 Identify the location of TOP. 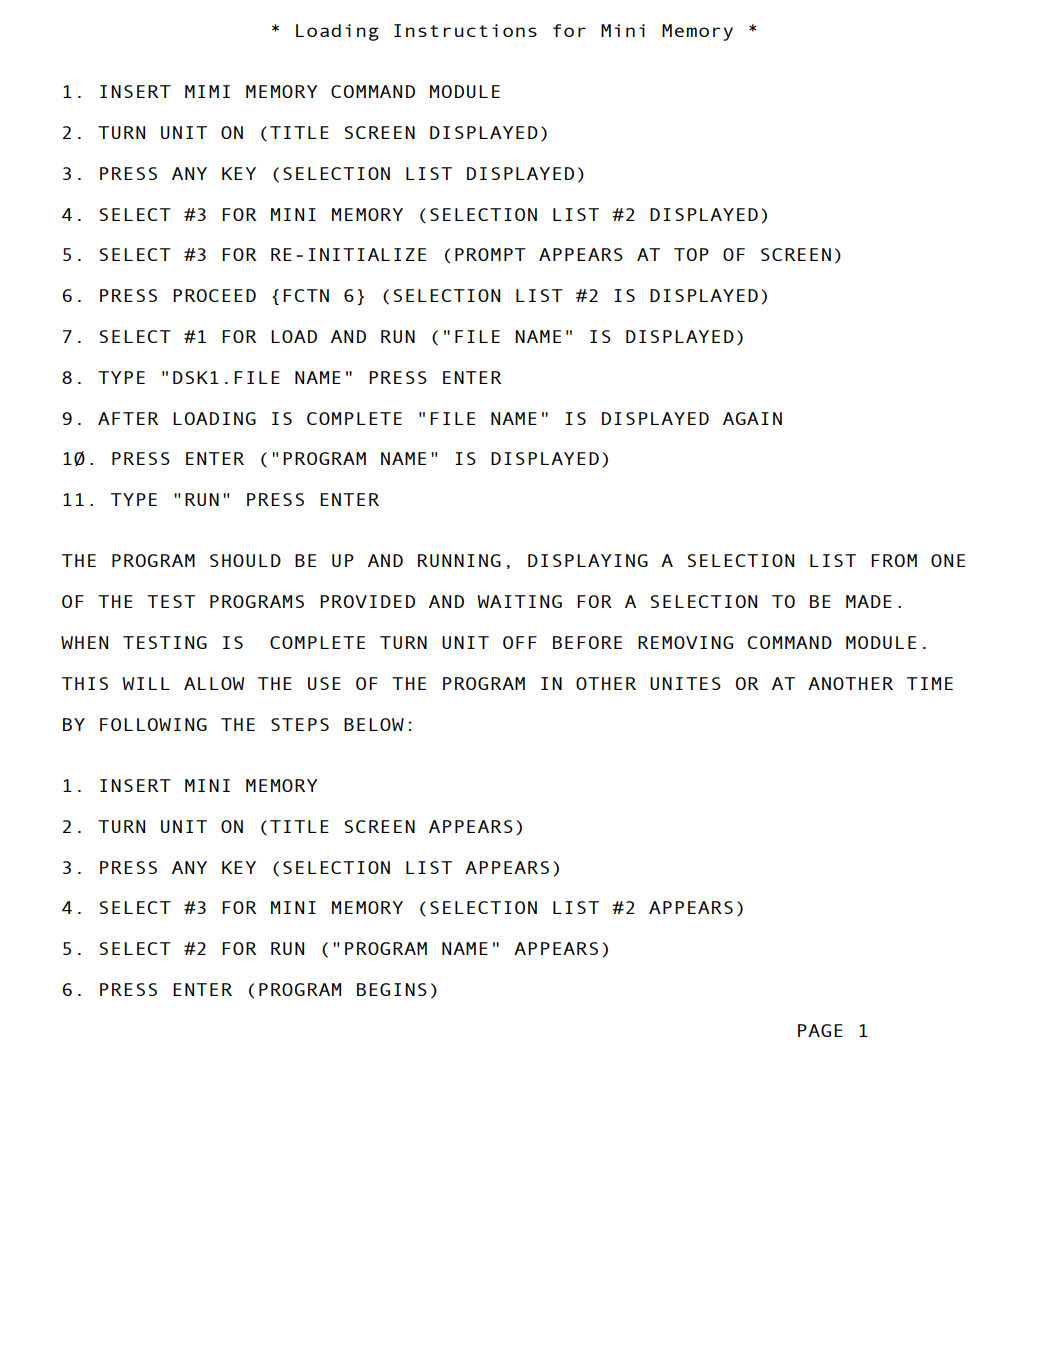
(691, 254).
